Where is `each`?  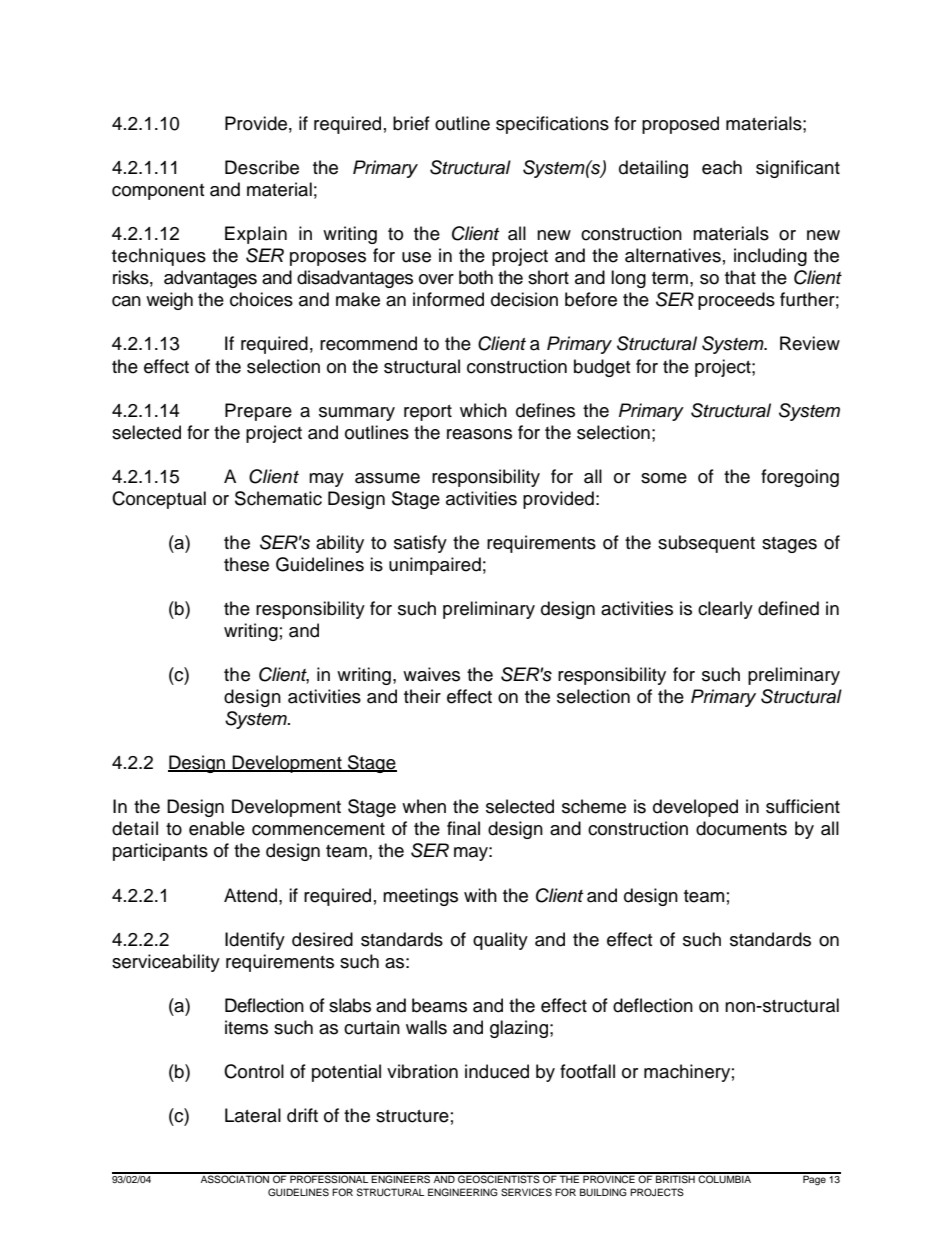 each is located at coordinates (722, 167).
